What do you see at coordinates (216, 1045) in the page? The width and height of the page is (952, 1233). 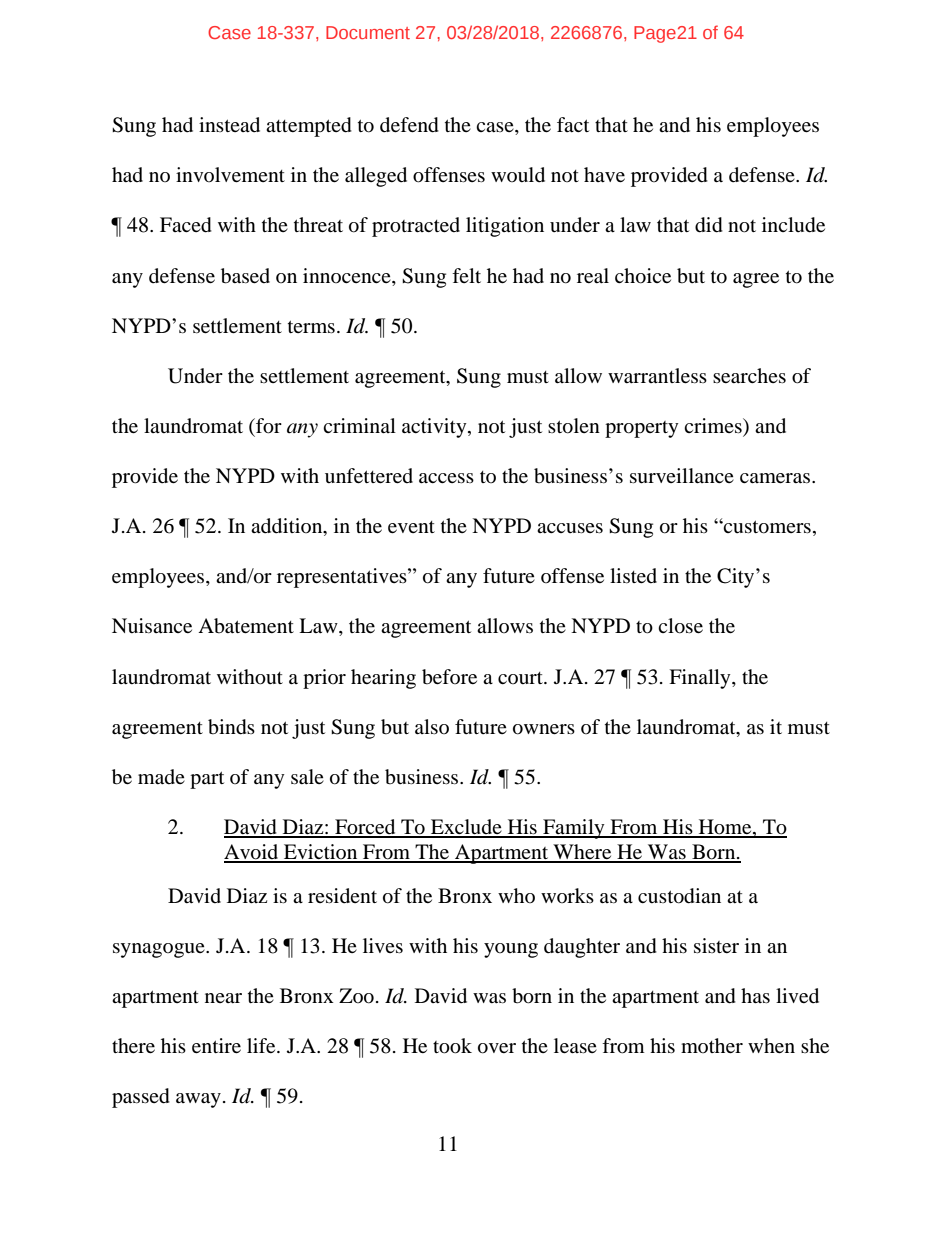 I see `entire` at bounding box center [216, 1045].
